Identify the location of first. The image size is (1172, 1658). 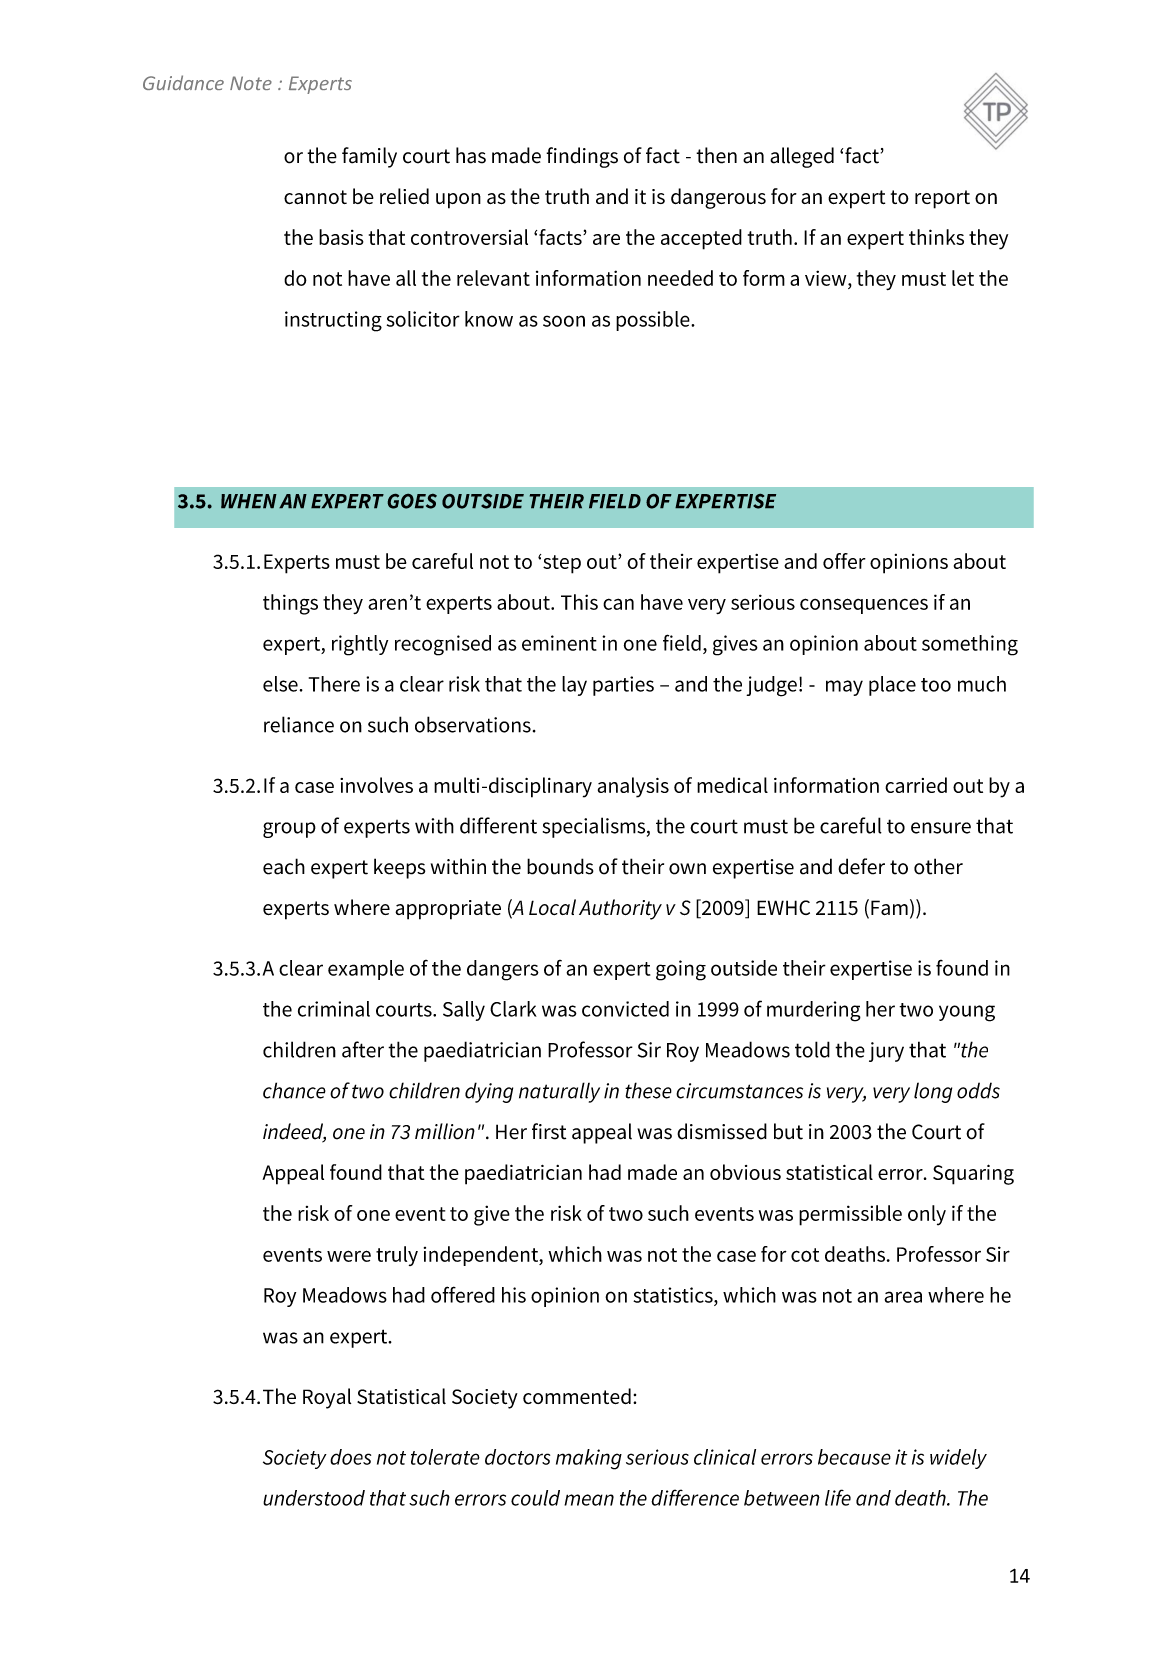
(549, 1131).
